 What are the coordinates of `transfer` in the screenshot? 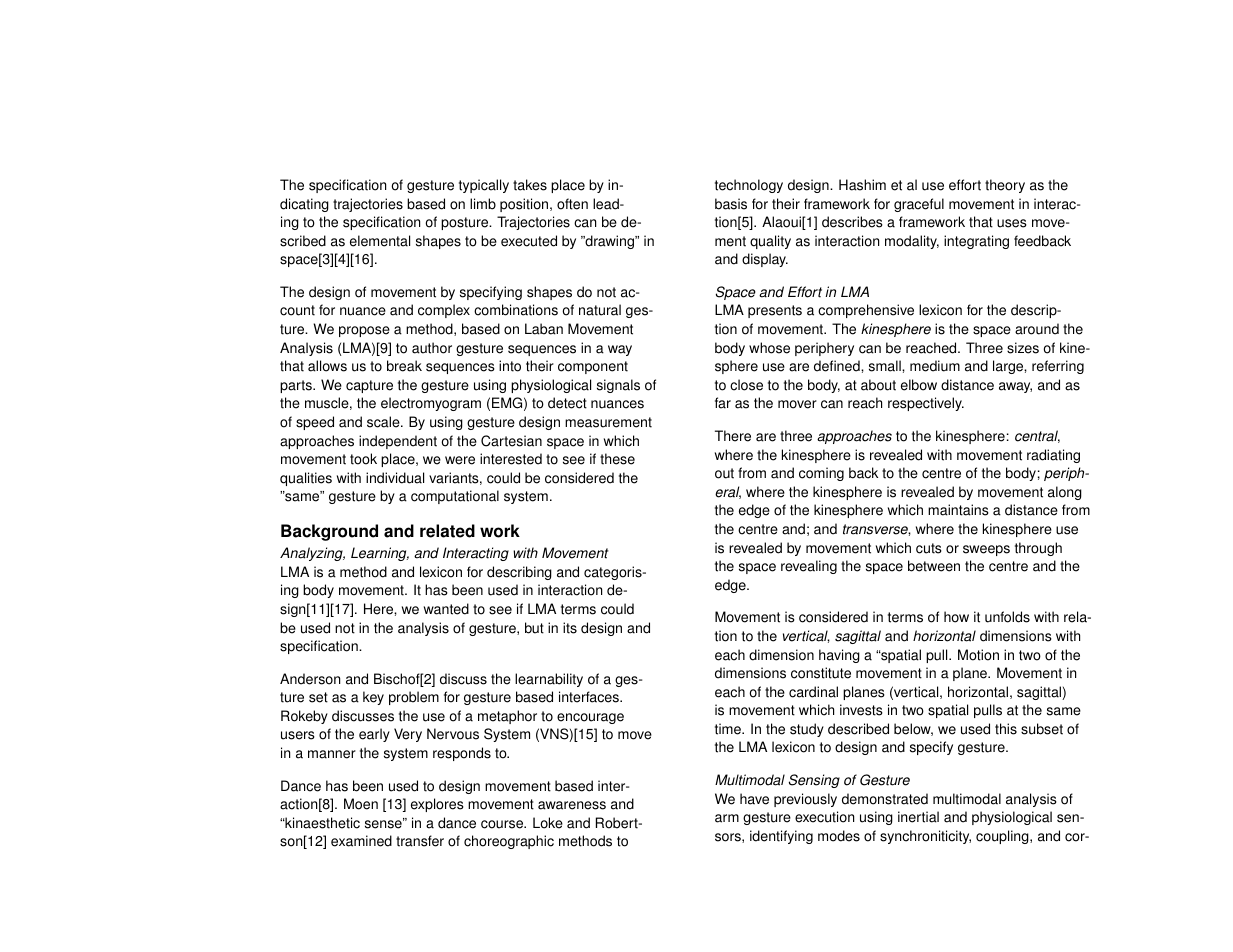 It's located at (420, 841).
